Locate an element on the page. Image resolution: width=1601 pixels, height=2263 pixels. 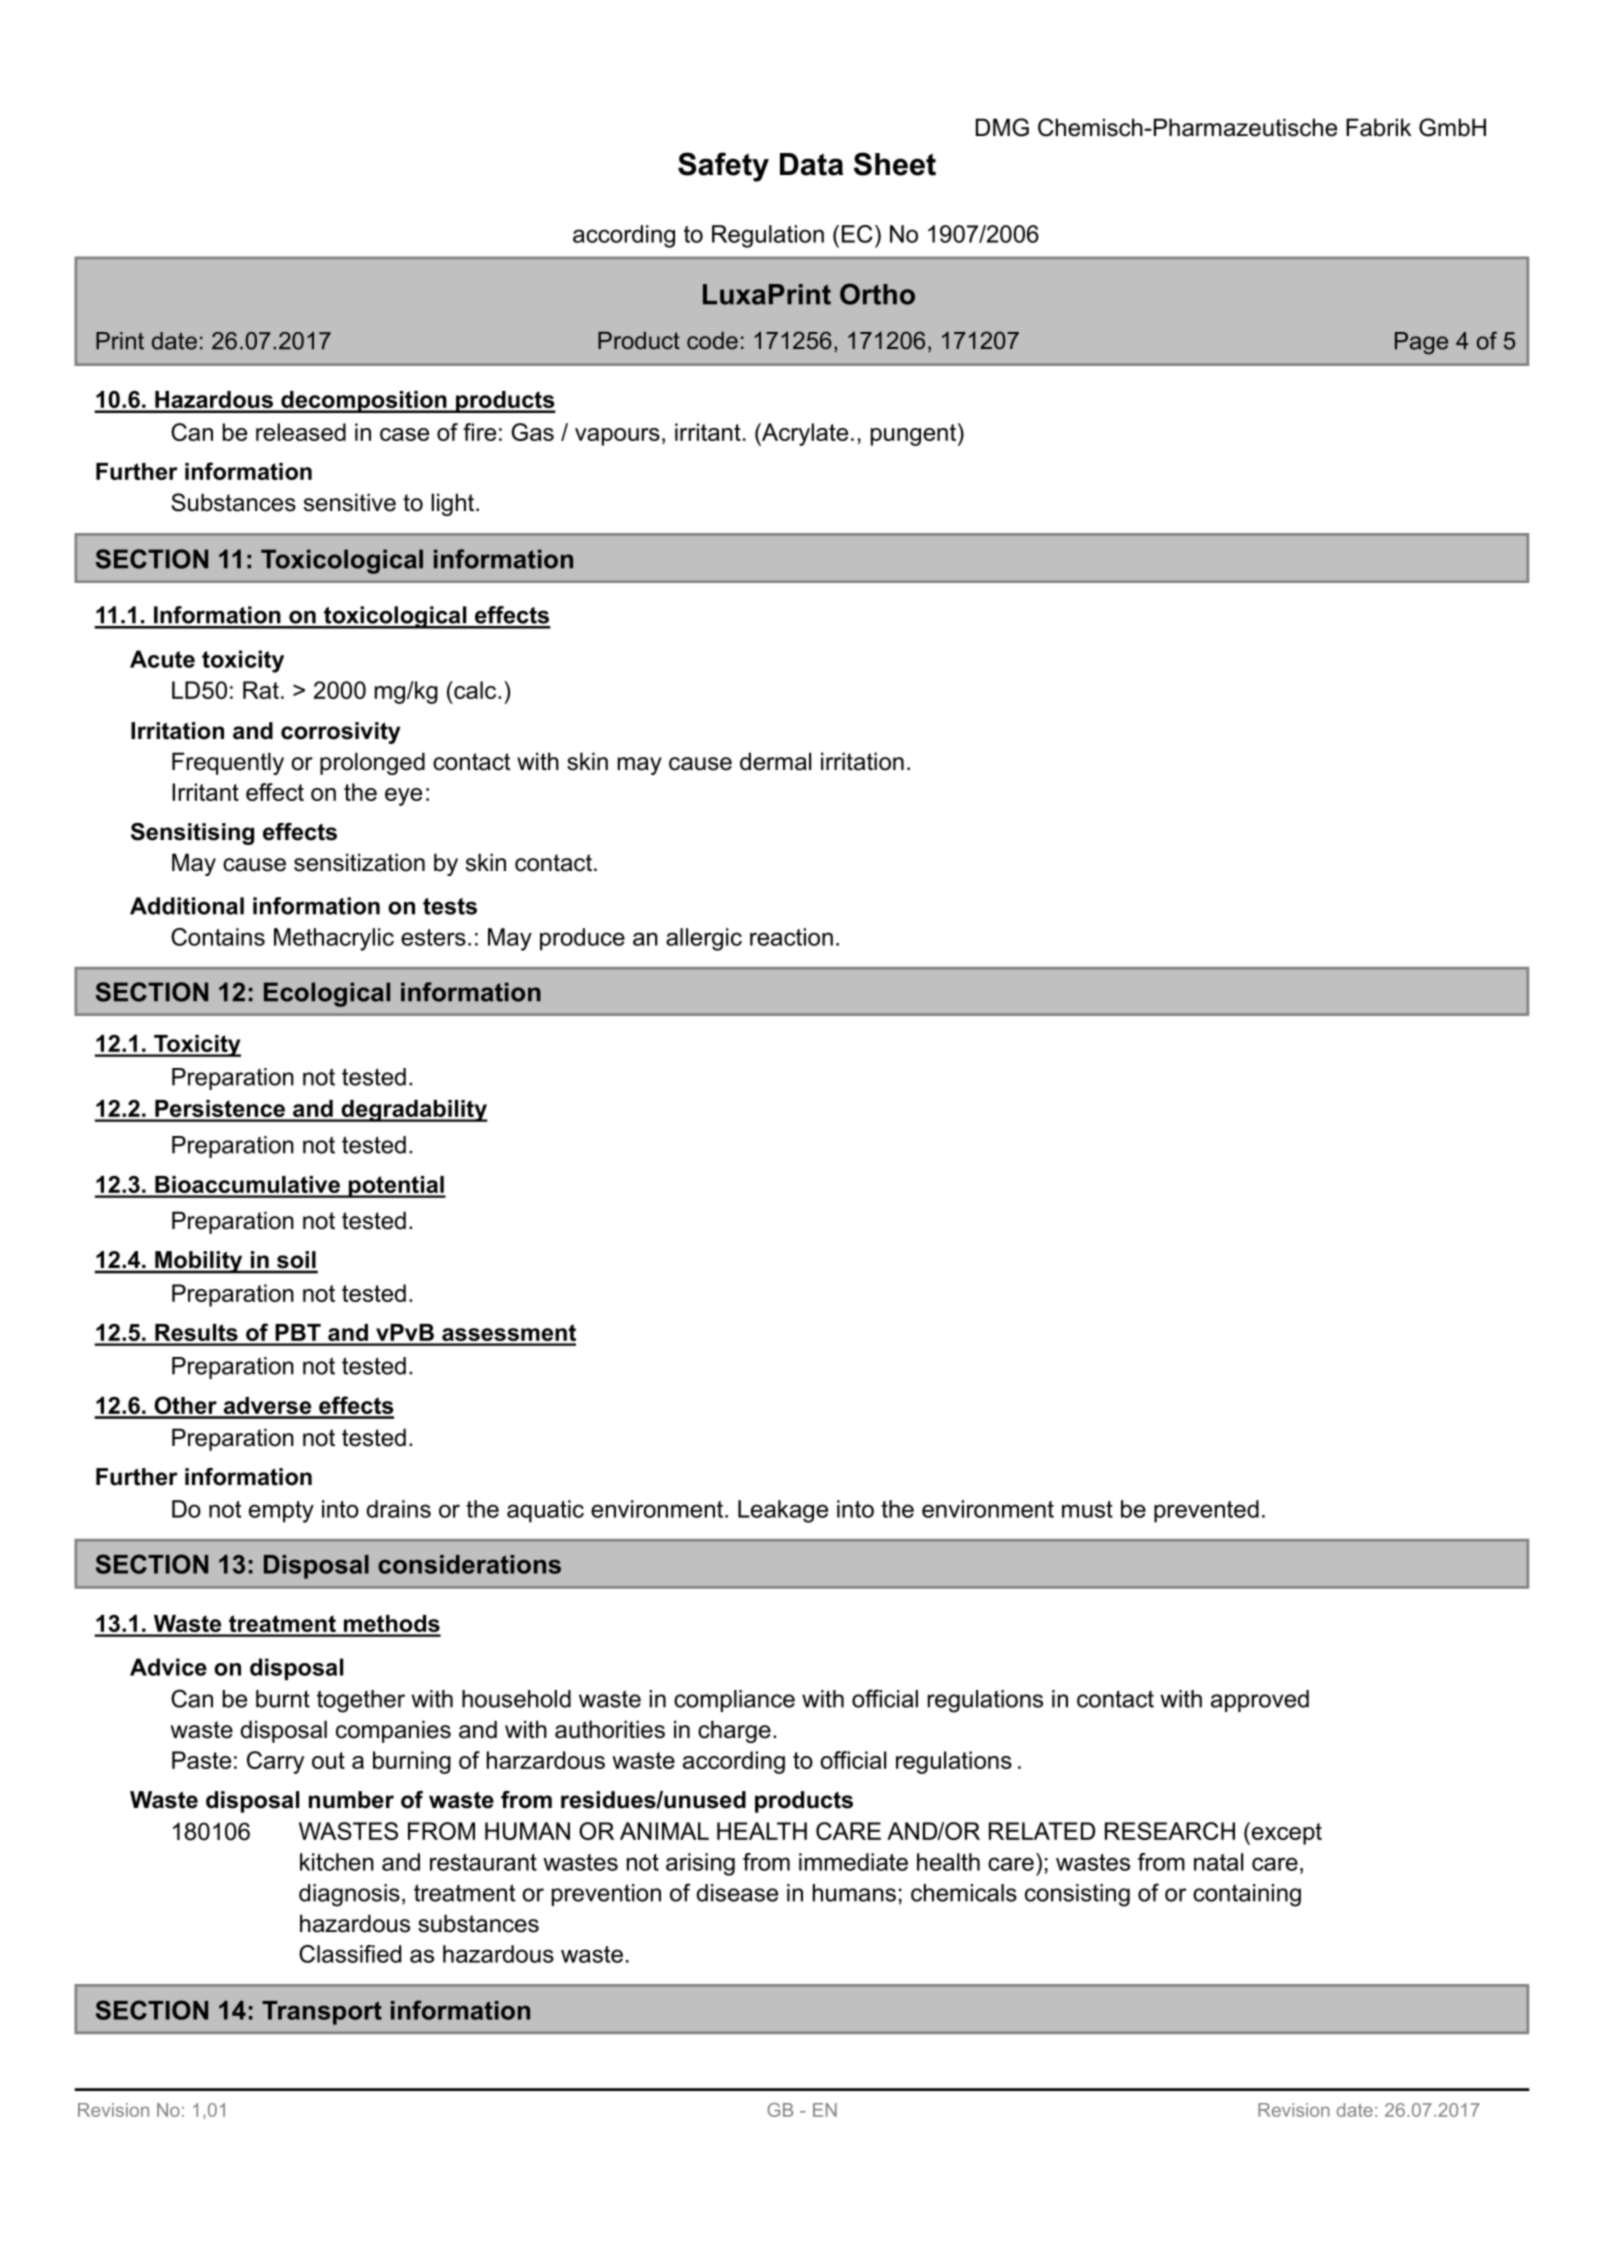
disease is located at coordinates (737, 1893).
